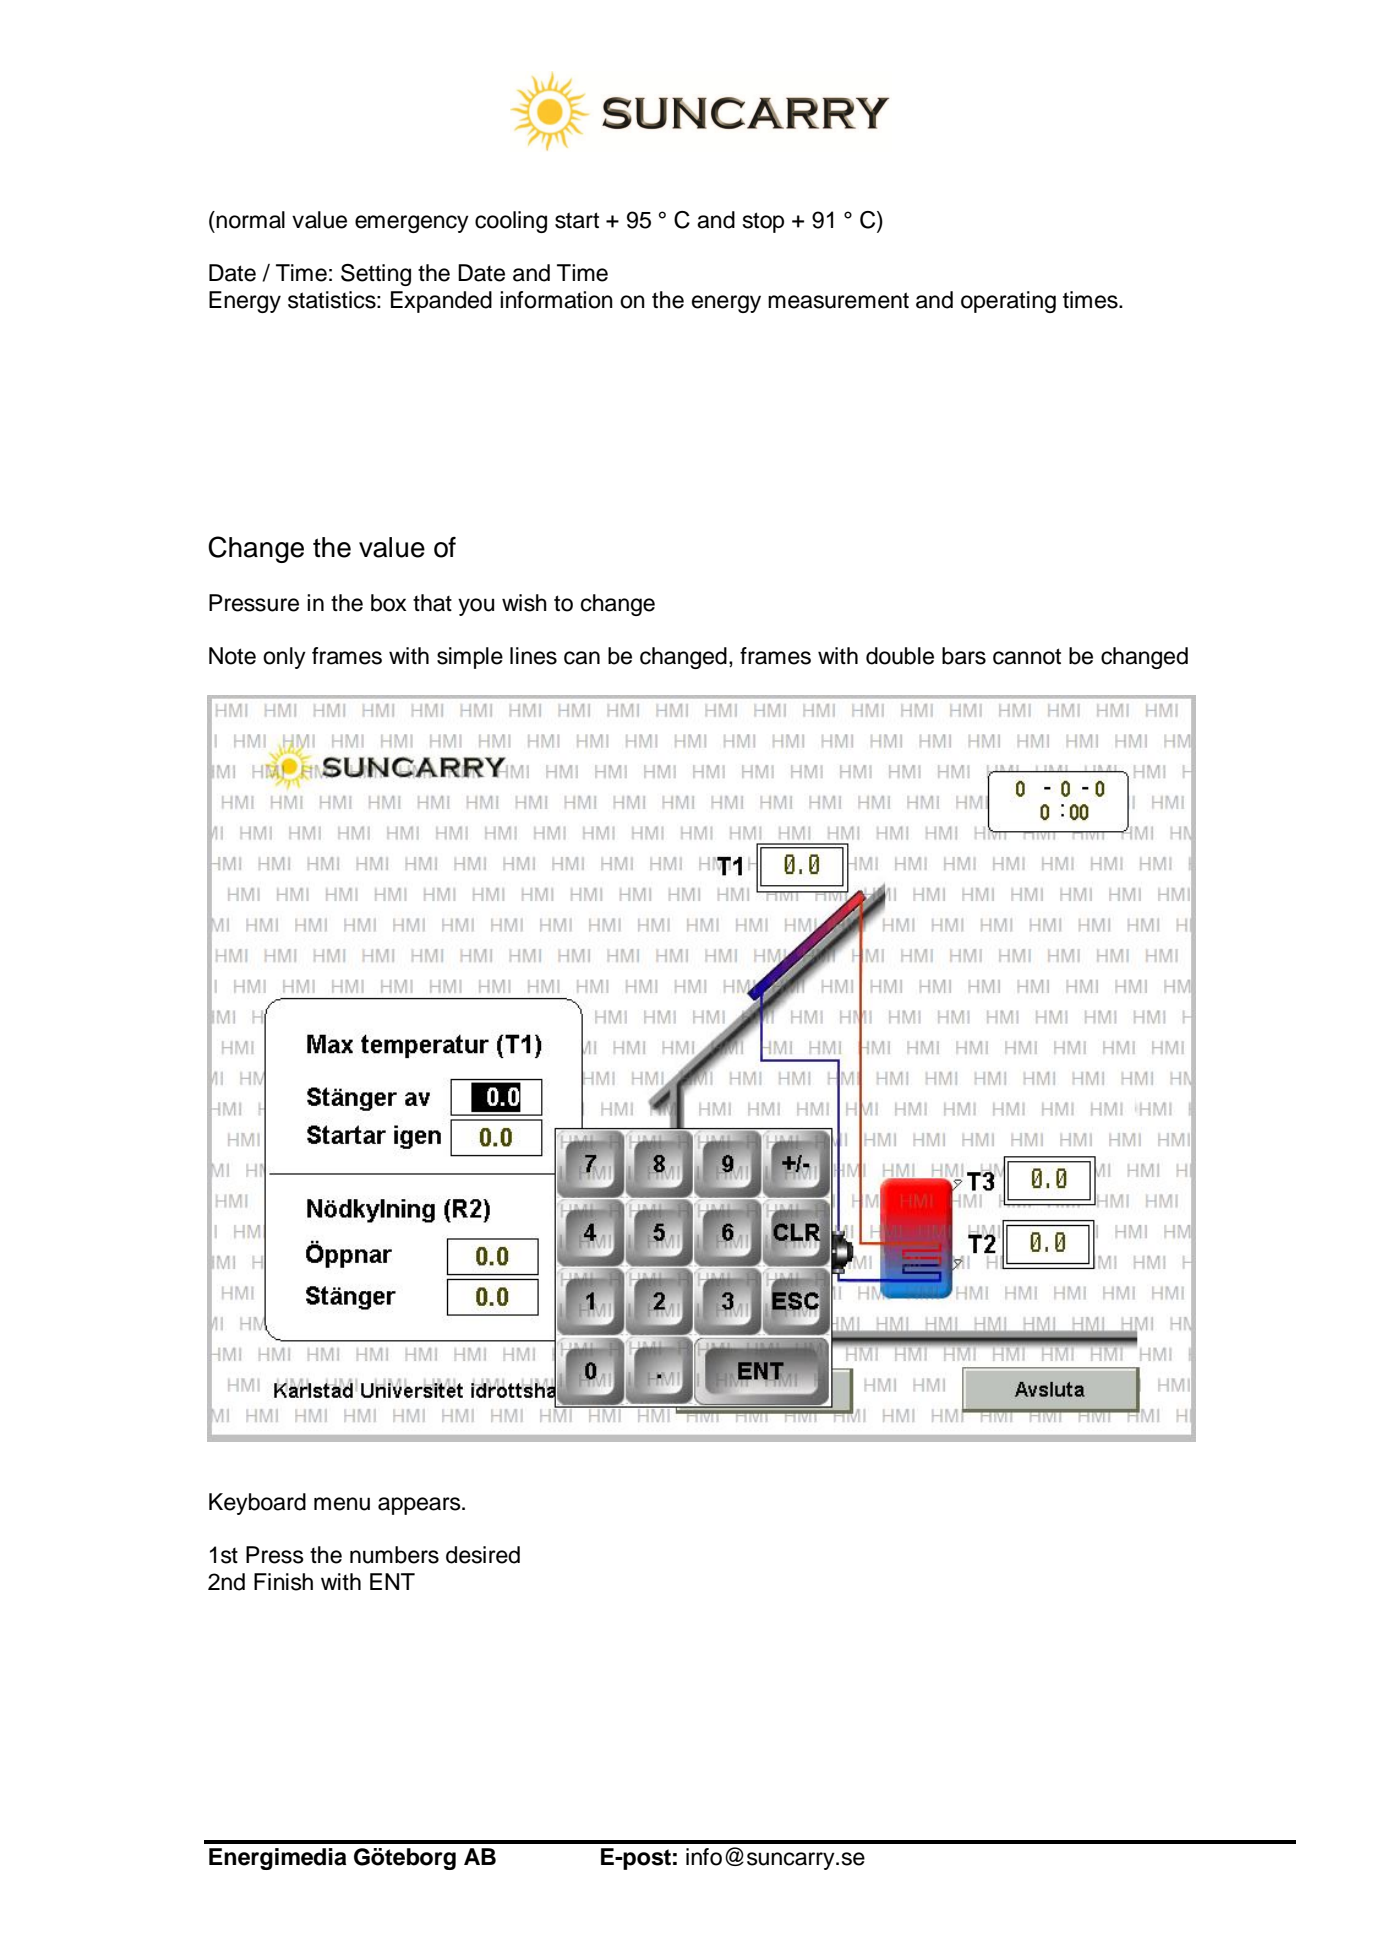 The height and width of the image is (1945, 1374). What do you see at coordinates (577, 220) in the image?
I see `start` at bounding box center [577, 220].
